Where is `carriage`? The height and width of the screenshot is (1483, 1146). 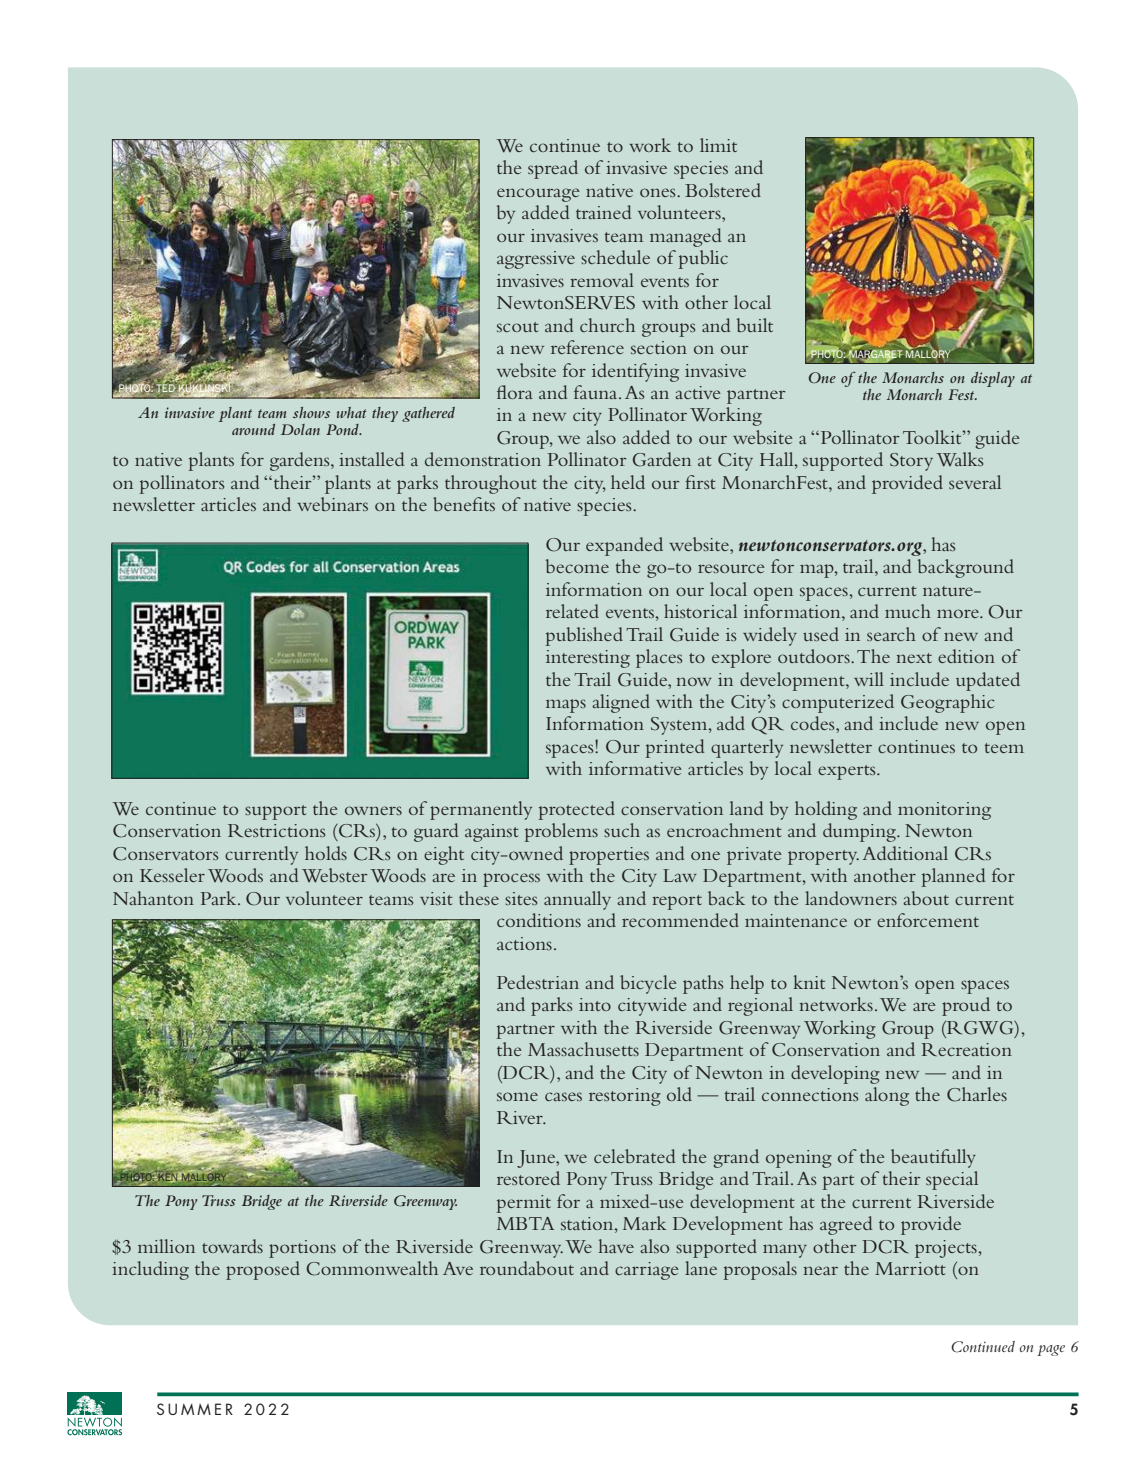
carriage is located at coordinates (647, 1271).
